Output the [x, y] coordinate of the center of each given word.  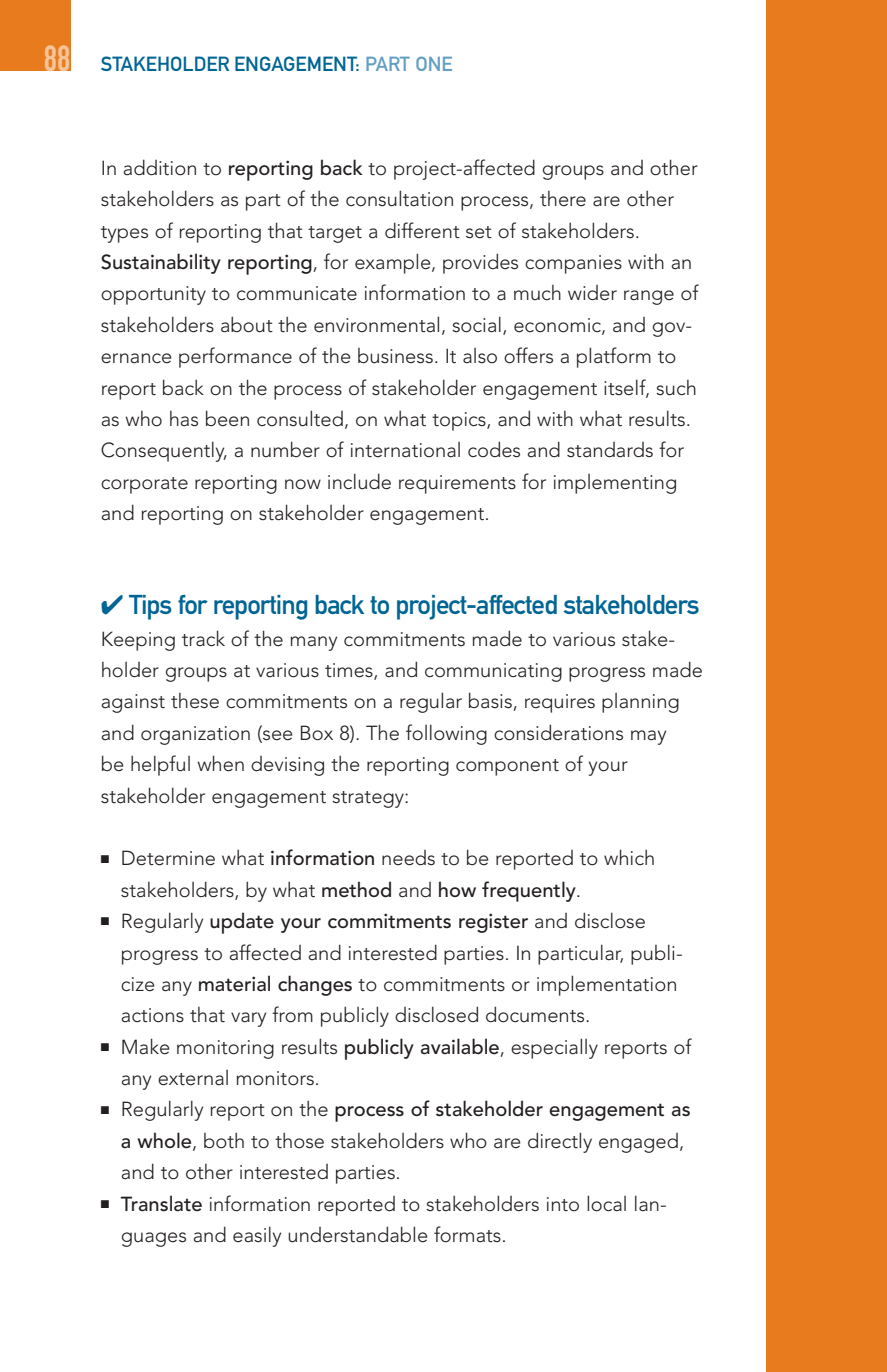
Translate [161, 1203]
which [629, 857]
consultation [399, 198]
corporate [144, 485]
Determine [168, 858]
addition [159, 167]
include [359, 481]
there [563, 199]
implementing [615, 484]
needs [408, 858]
